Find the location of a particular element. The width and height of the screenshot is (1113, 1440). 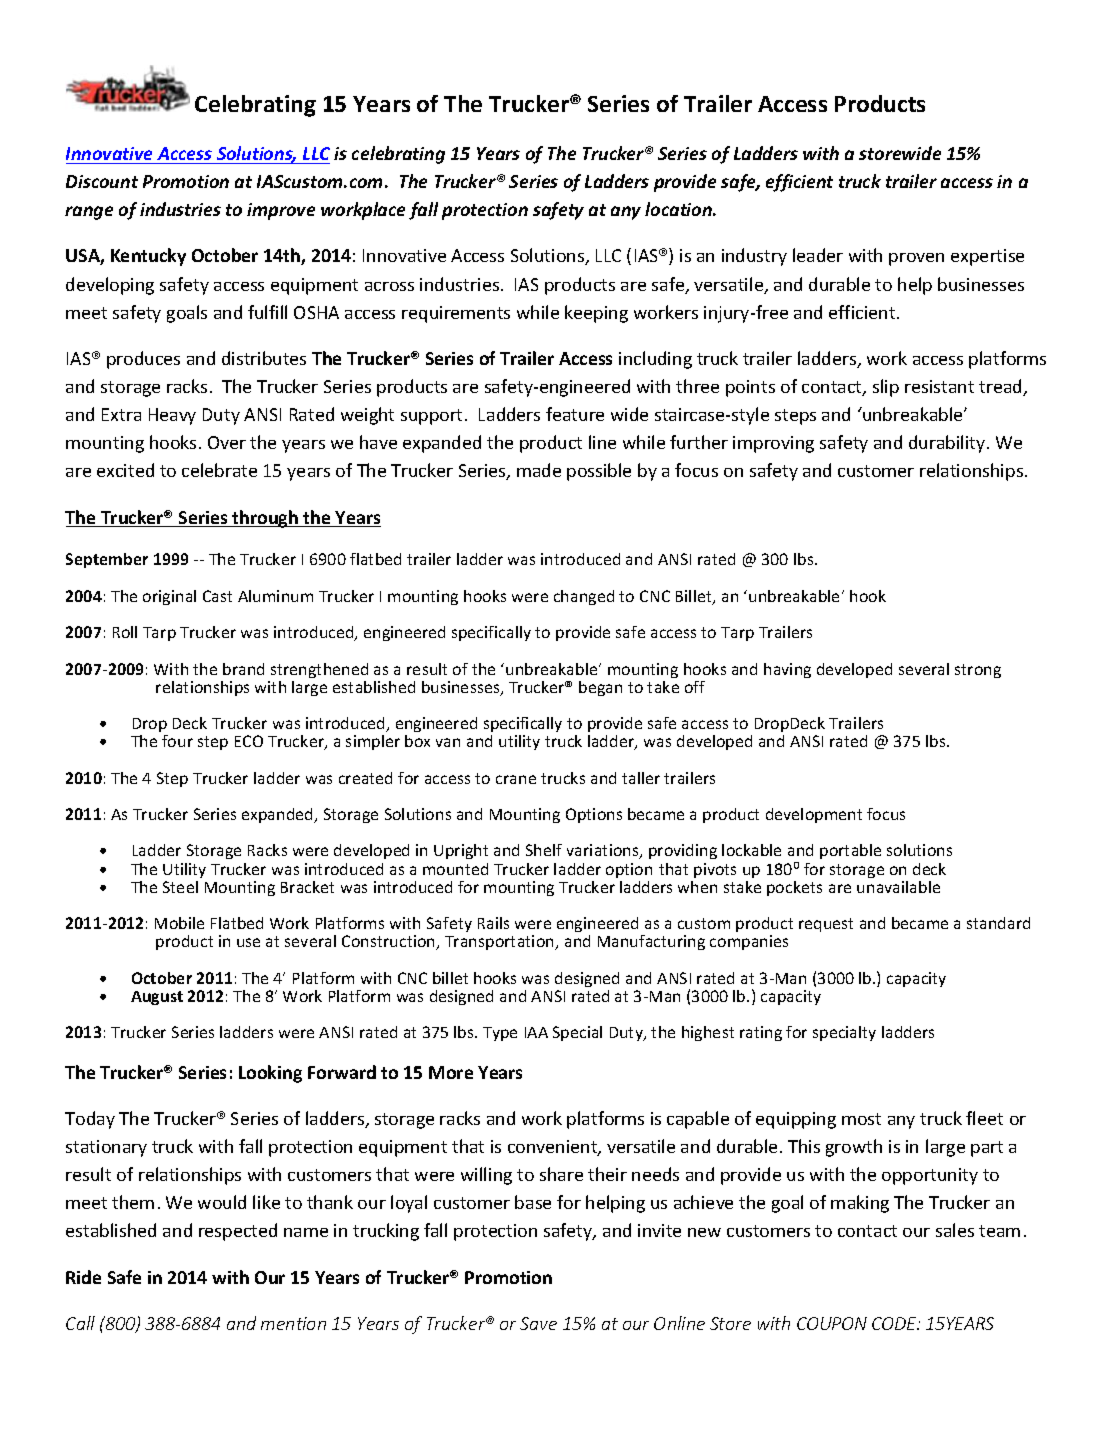

respected is located at coordinates (238, 1232).
